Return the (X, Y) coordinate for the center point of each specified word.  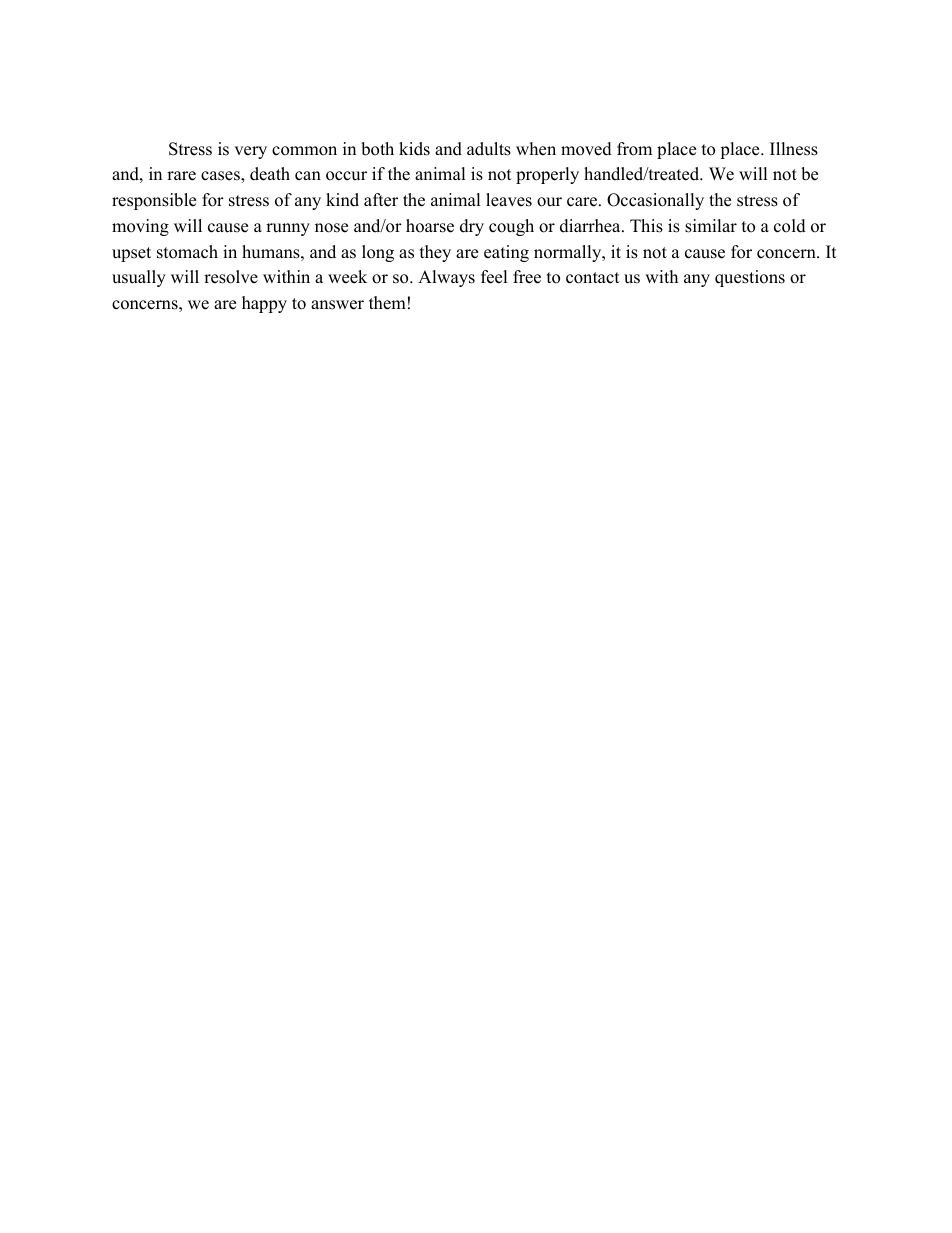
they (435, 253)
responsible (154, 201)
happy (264, 304)
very (250, 152)
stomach (187, 252)
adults (489, 149)
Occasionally (655, 201)
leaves (509, 200)
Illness (794, 149)
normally (568, 253)
